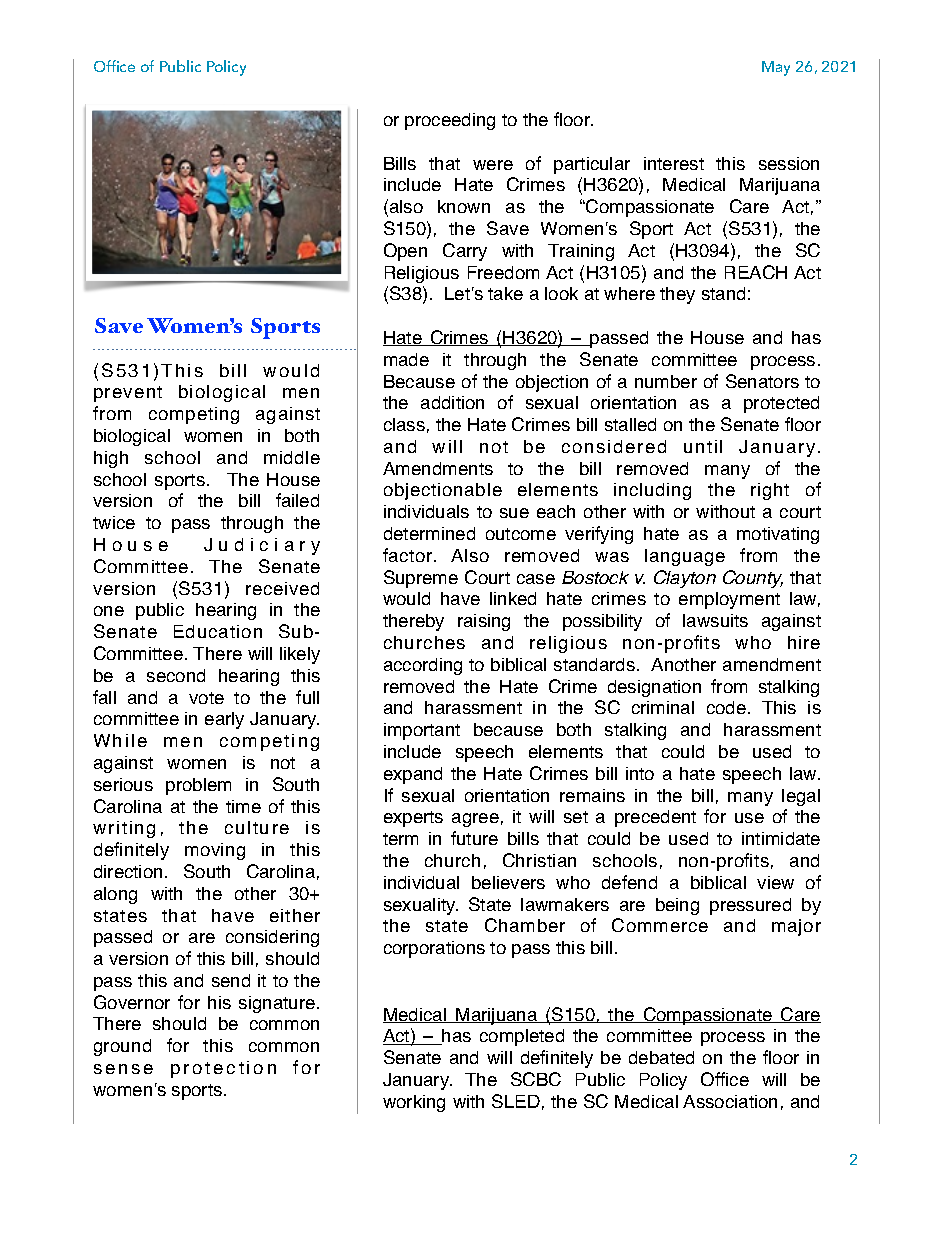 Image resolution: width=952 pixels, height=1233 pixels. Describe the element at coordinates (128, 394) in the screenshot. I see `prevent` at that location.
